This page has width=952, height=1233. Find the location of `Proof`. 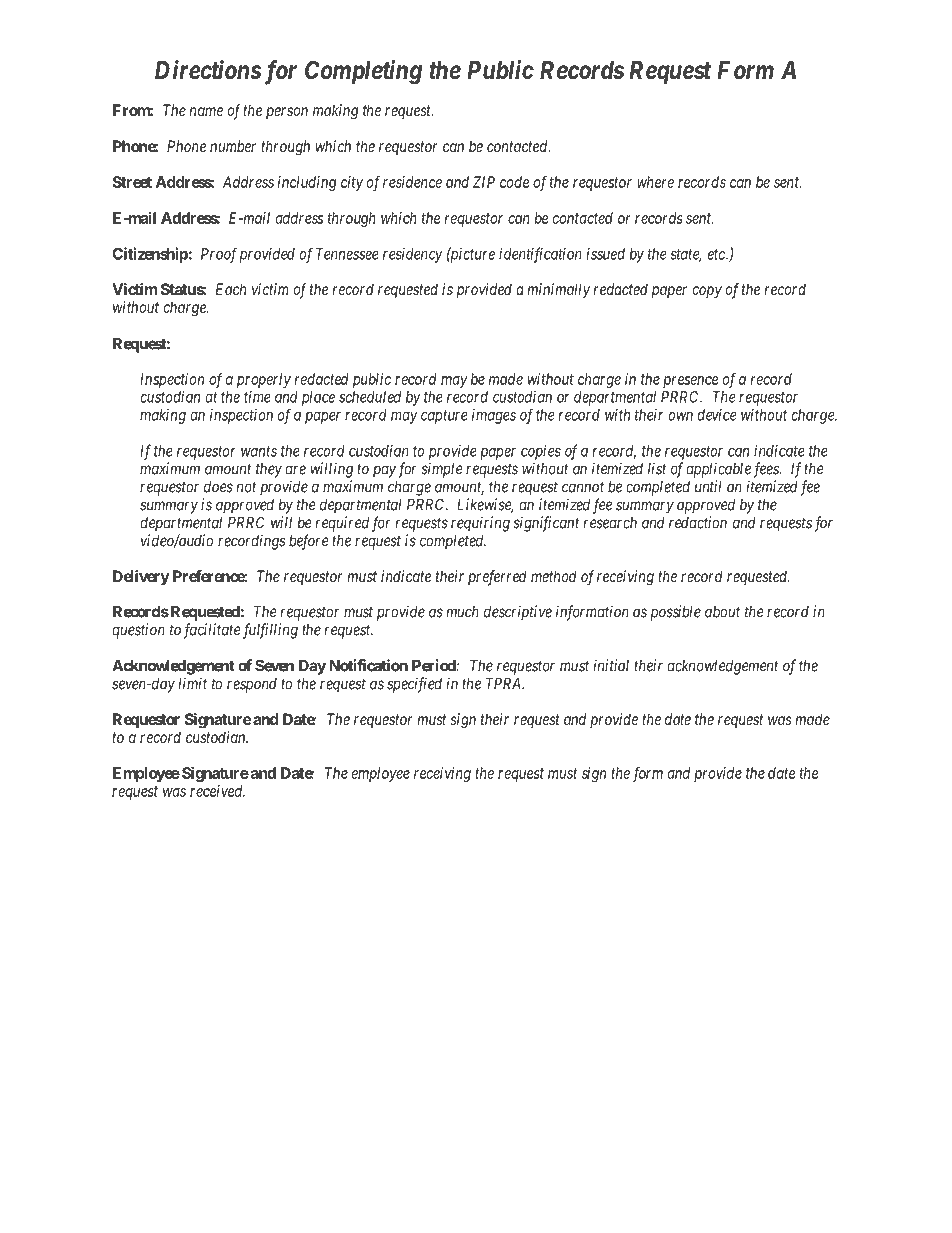

Proof is located at coordinates (219, 255).
